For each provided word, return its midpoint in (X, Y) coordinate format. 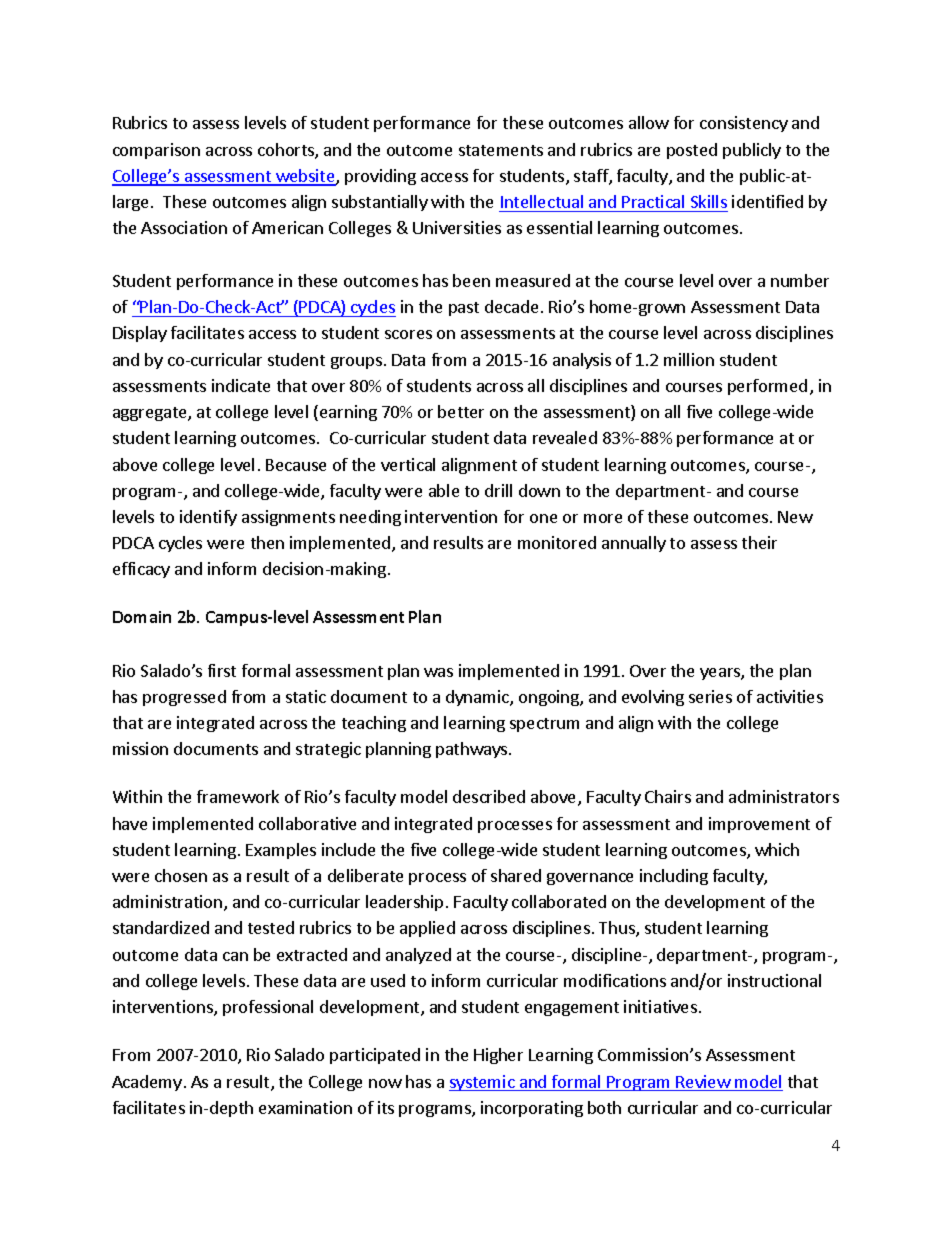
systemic (483, 1083)
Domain (142, 617)
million (689, 359)
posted (692, 151)
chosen (181, 875)
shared (516, 875)
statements (501, 150)
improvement (759, 825)
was (438, 672)
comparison (156, 151)
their (759, 542)
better (461, 411)
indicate (241, 385)
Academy (147, 1083)
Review (703, 1083)
